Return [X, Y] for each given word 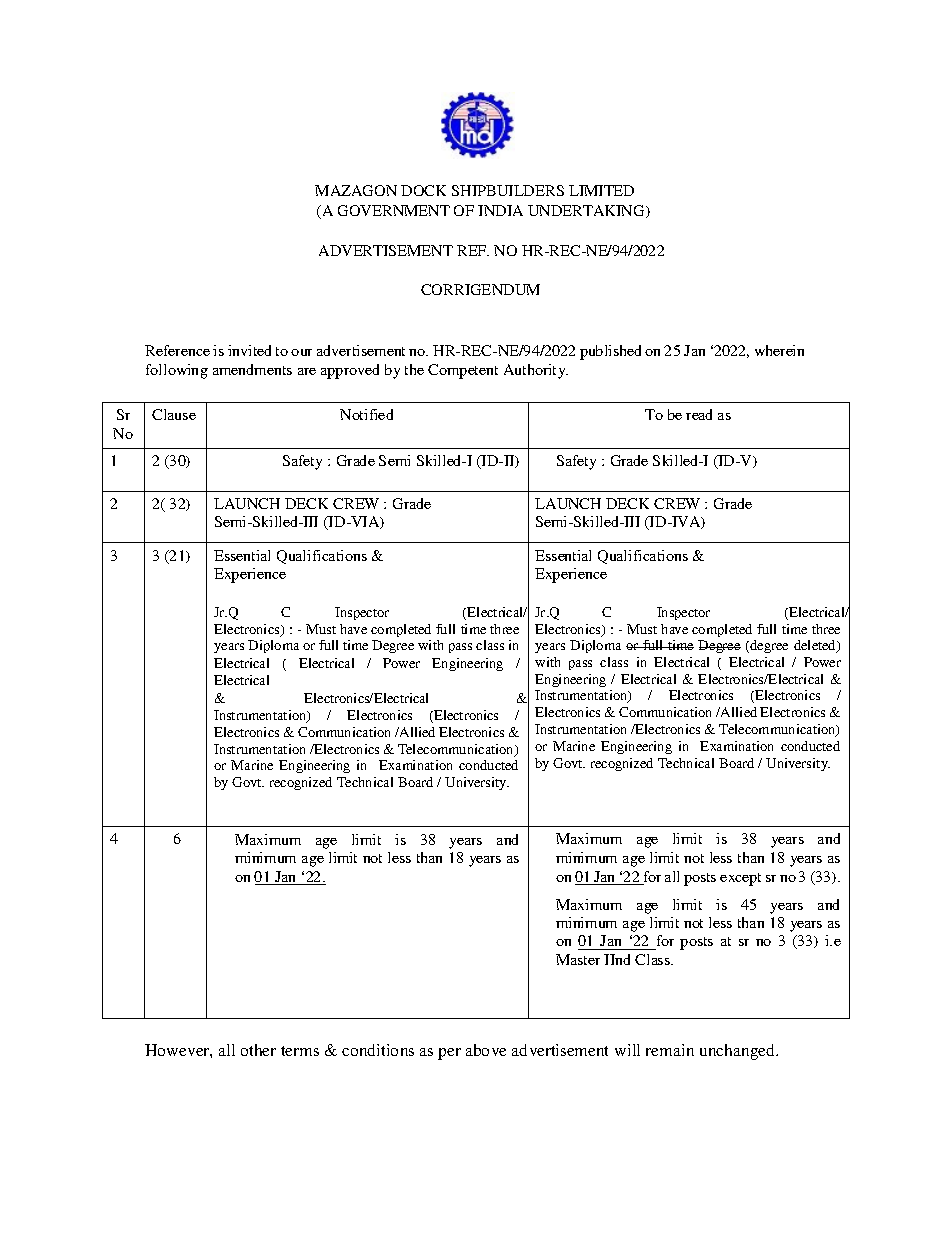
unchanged [739, 1052]
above [486, 1050]
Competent [463, 371]
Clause [174, 414]
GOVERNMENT [394, 210]
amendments [252, 369]
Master [578, 959]
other [258, 1050]
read [699, 414]
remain [670, 1050]
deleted [816, 646]
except [740, 879]
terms [300, 1051]
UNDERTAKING [587, 211]
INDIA [500, 210]
